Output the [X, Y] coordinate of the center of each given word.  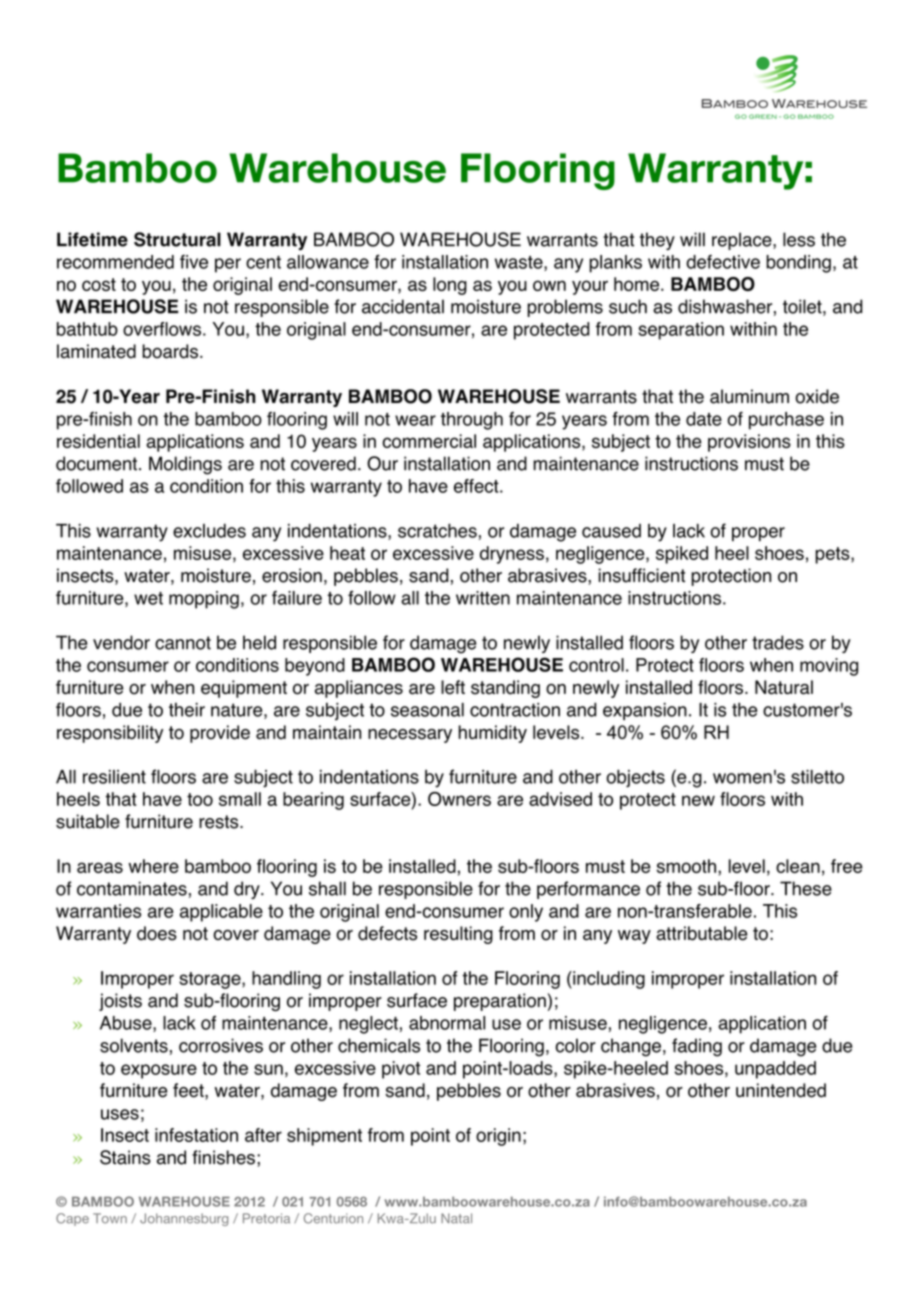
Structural [177, 239]
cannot [183, 643]
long [450, 286]
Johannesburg [184, 1219]
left [453, 687]
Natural [784, 687]
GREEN [763, 116]
